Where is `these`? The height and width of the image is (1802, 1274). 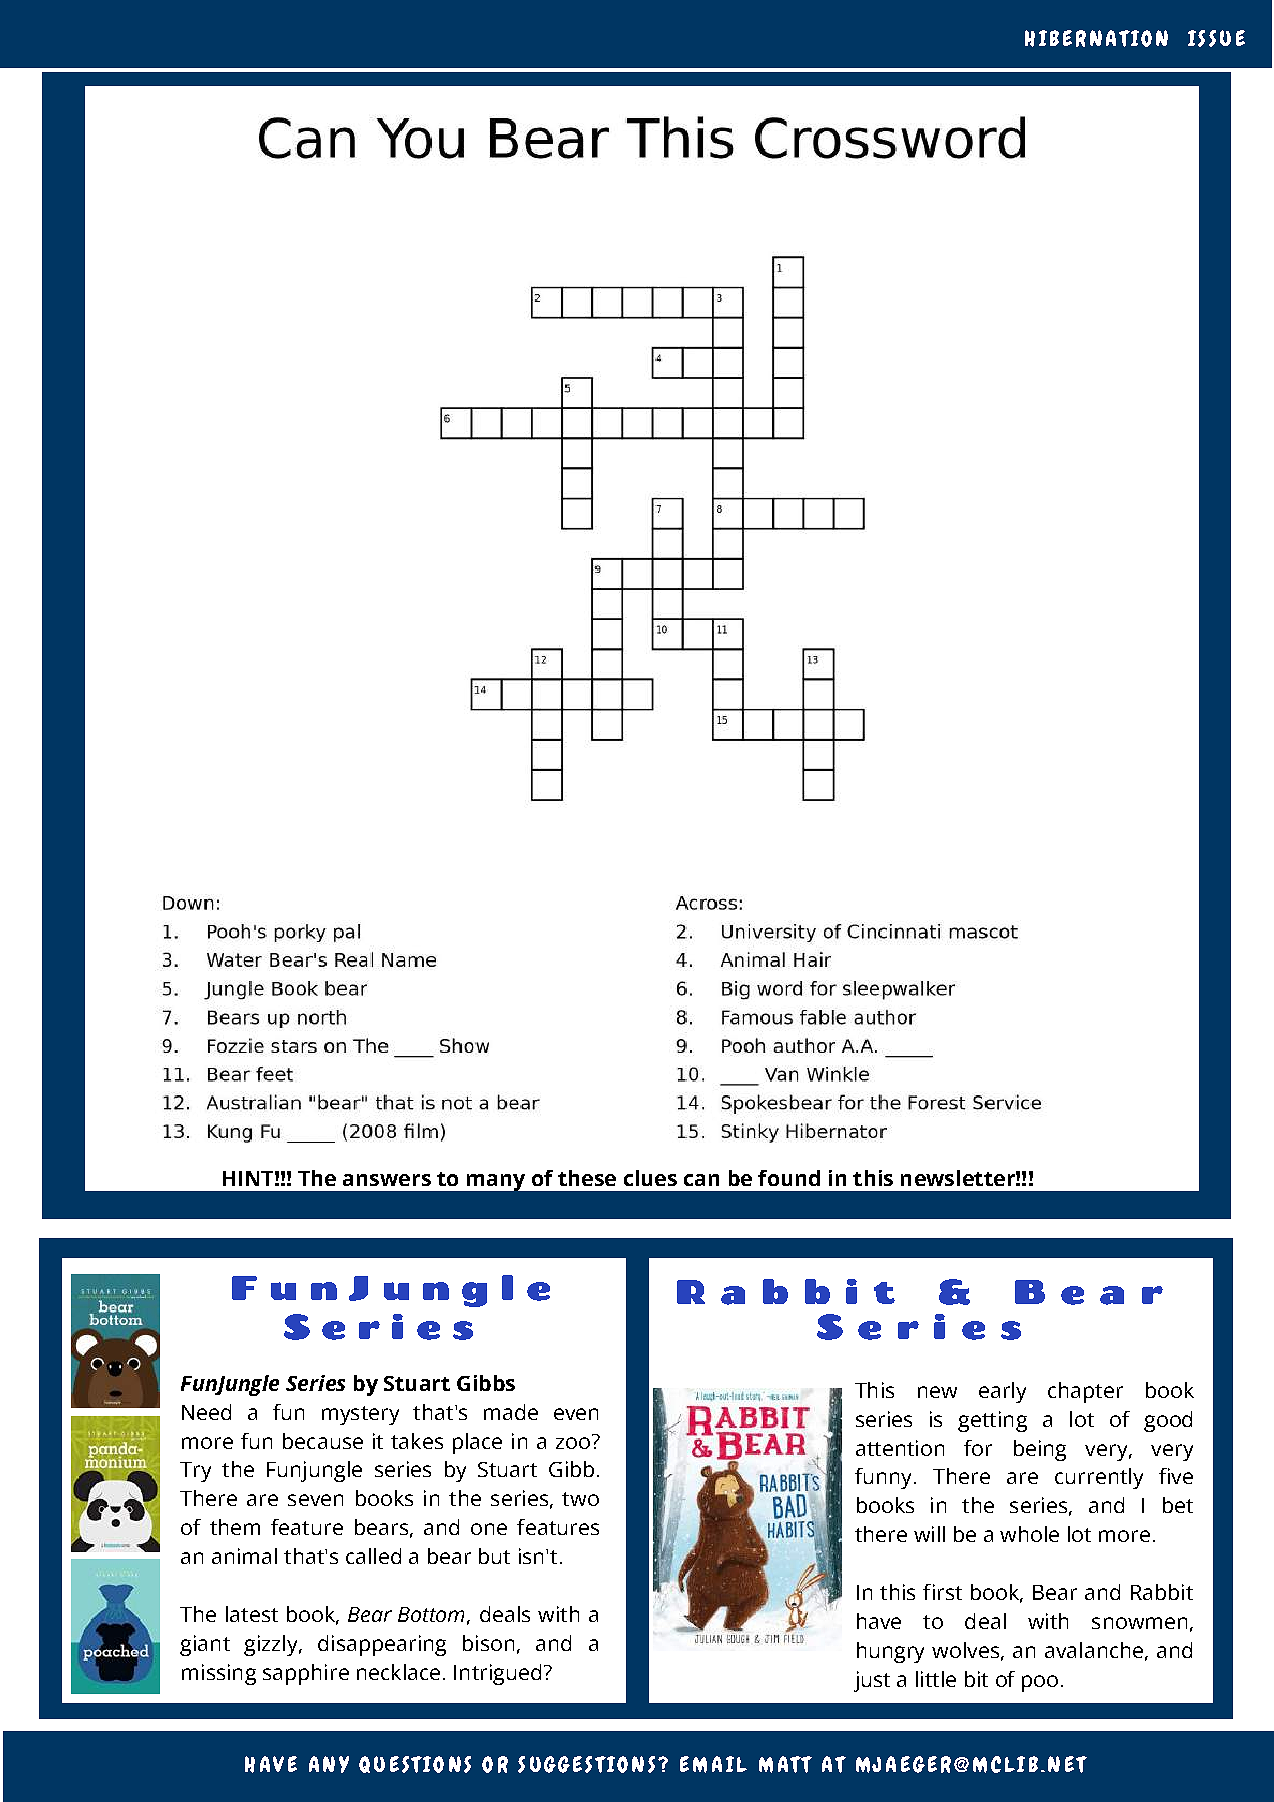
these is located at coordinates (587, 1178).
